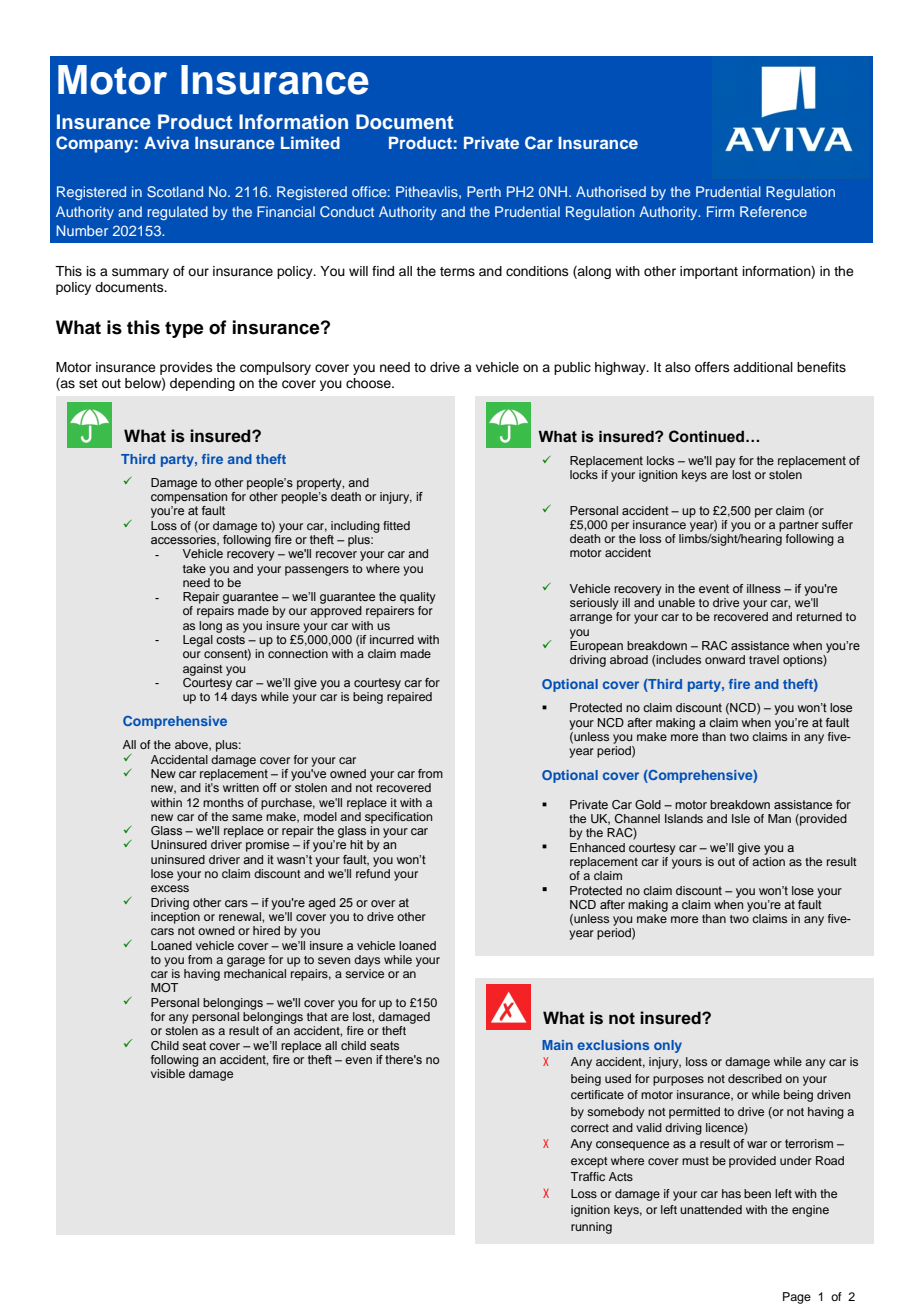 The image size is (924, 1308). Describe the element at coordinates (720, 211) in the screenshot. I see `Firm` at that location.
